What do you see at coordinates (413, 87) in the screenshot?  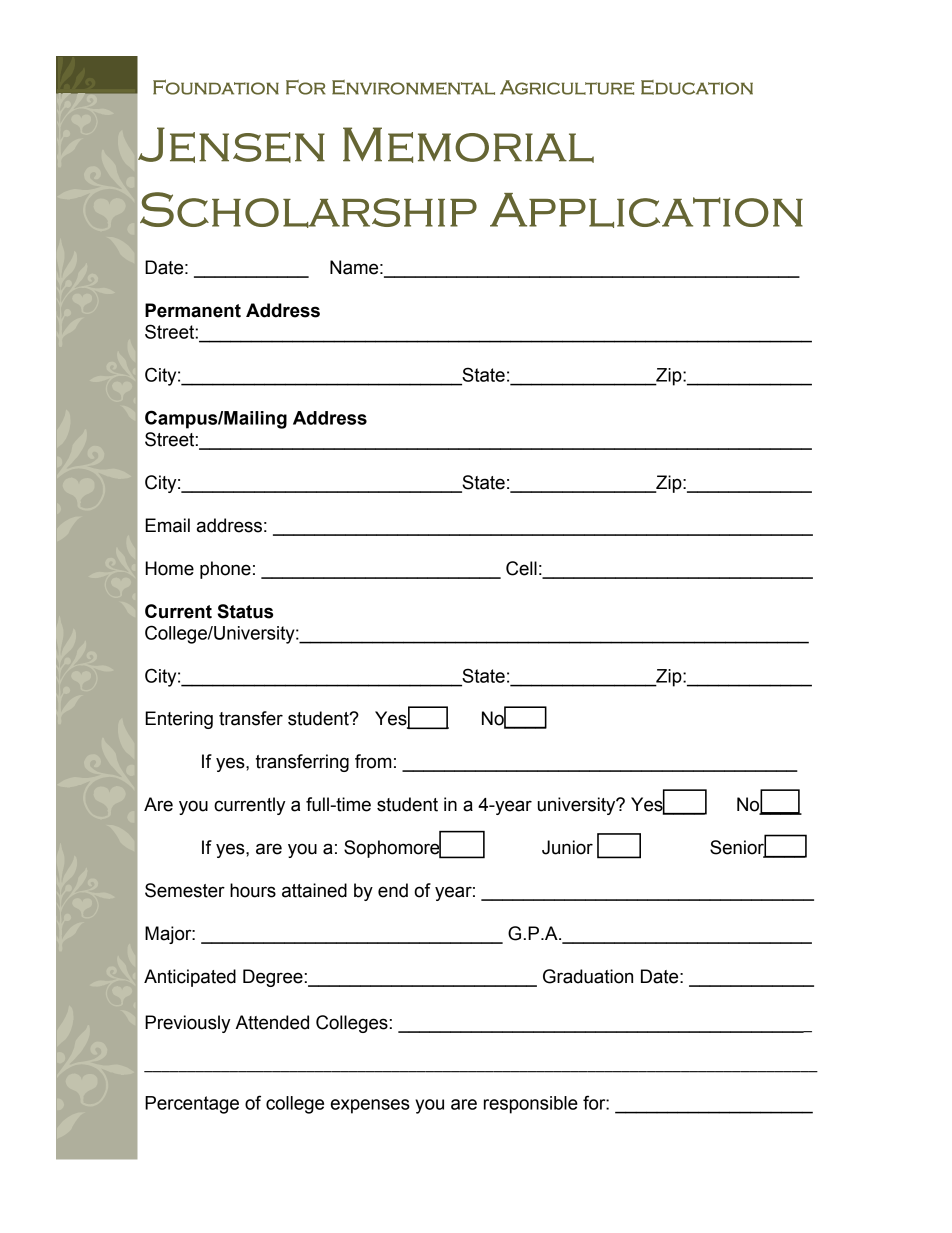 I see `Environmental` at bounding box center [413, 87].
